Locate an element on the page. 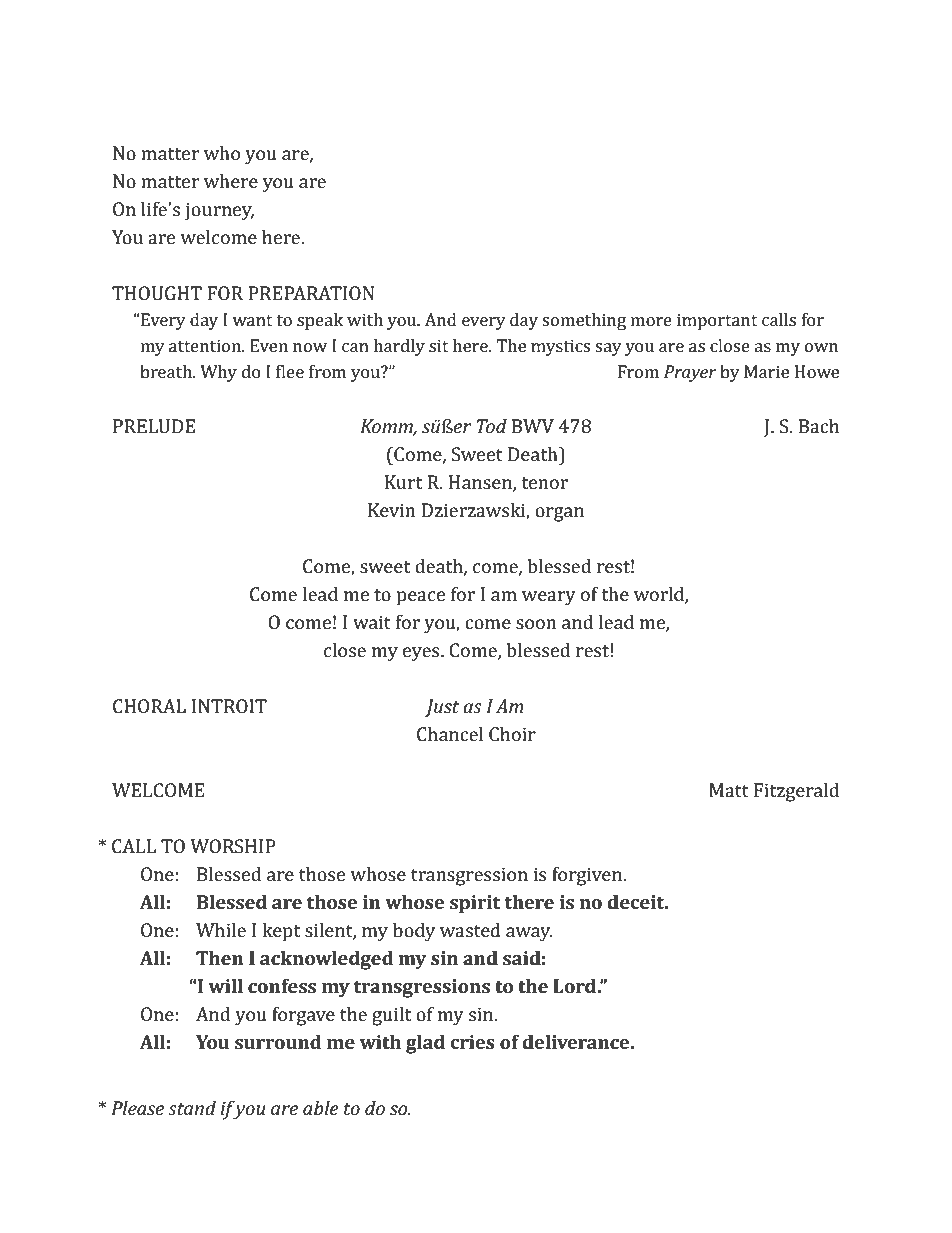 The height and width of the page is (1233, 952). cries is located at coordinates (472, 1042).
